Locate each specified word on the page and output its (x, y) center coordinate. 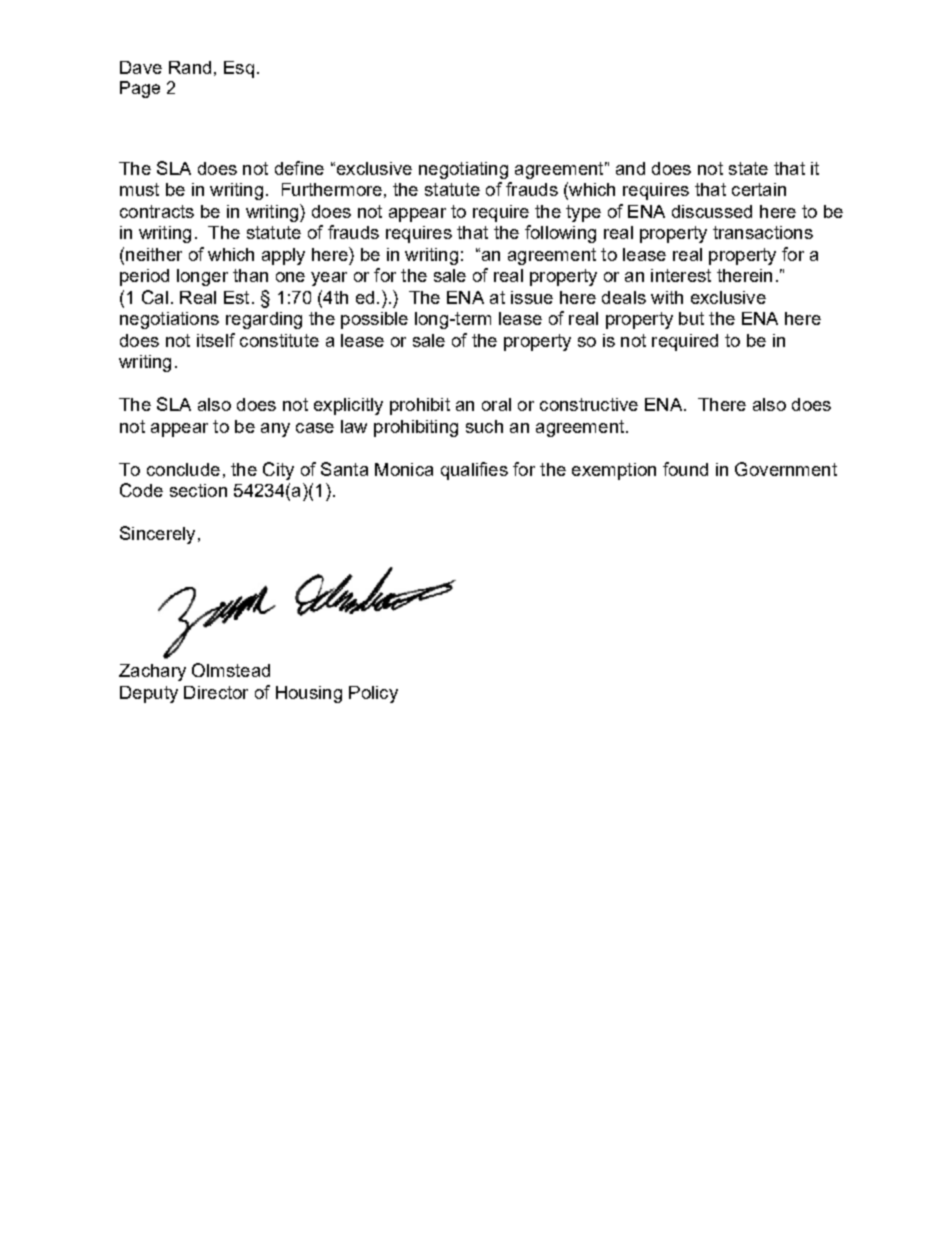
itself (216, 340)
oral (496, 404)
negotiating (463, 170)
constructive (589, 404)
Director (216, 692)
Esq (239, 69)
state (748, 168)
